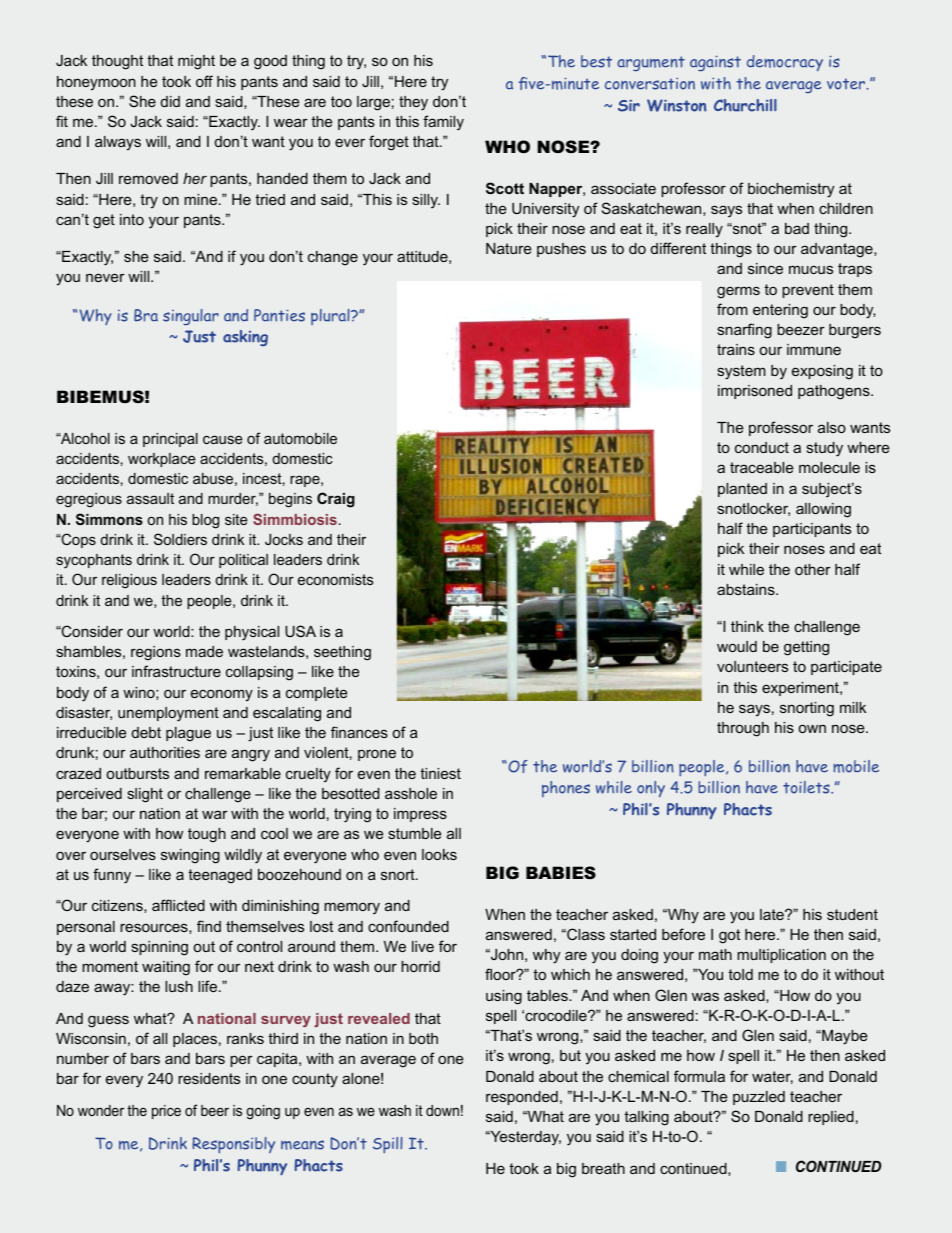 Image resolution: width=952 pixels, height=1233 pixels. What do you see at coordinates (166, 1112) in the screenshot?
I see `price` at bounding box center [166, 1112].
